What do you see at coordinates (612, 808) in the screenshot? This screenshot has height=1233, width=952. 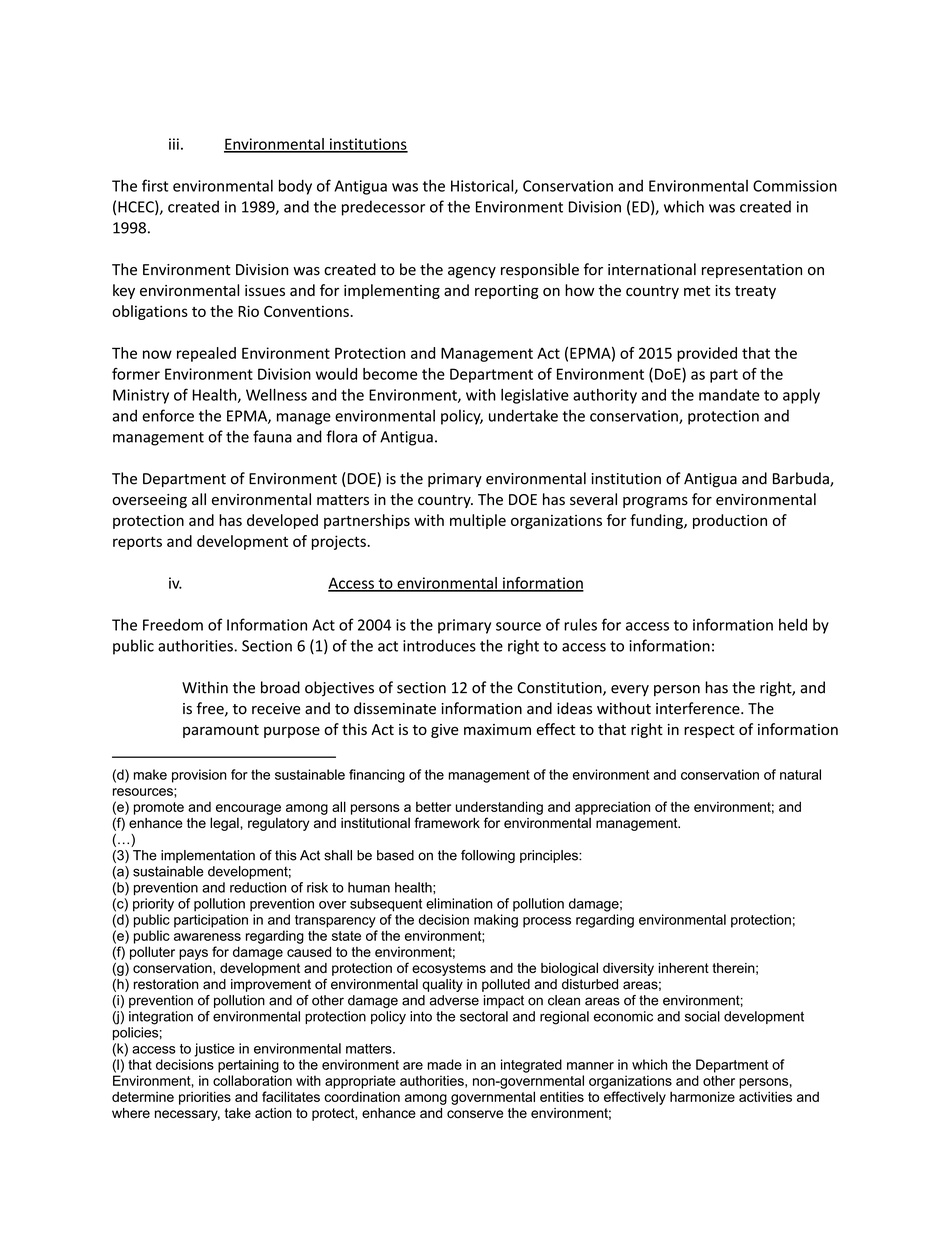 I see `appreciation` at bounding box center [612, 808].
